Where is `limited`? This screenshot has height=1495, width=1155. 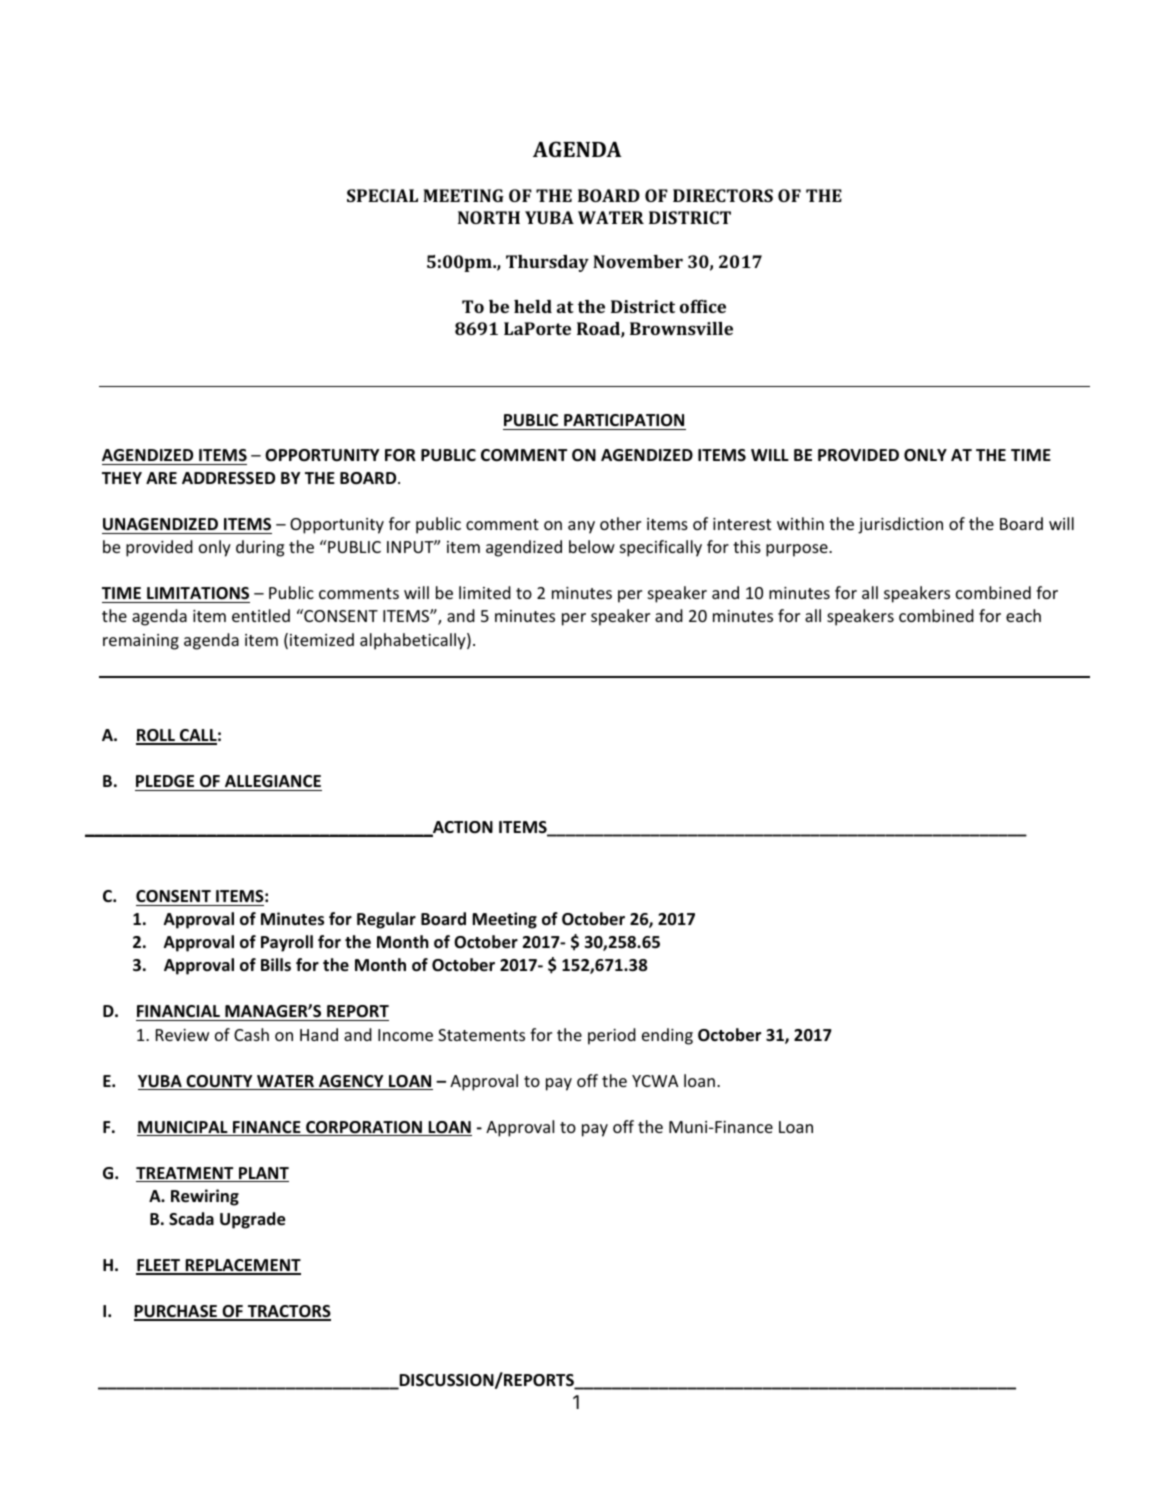 limited is located at coordinates (485, 592).
